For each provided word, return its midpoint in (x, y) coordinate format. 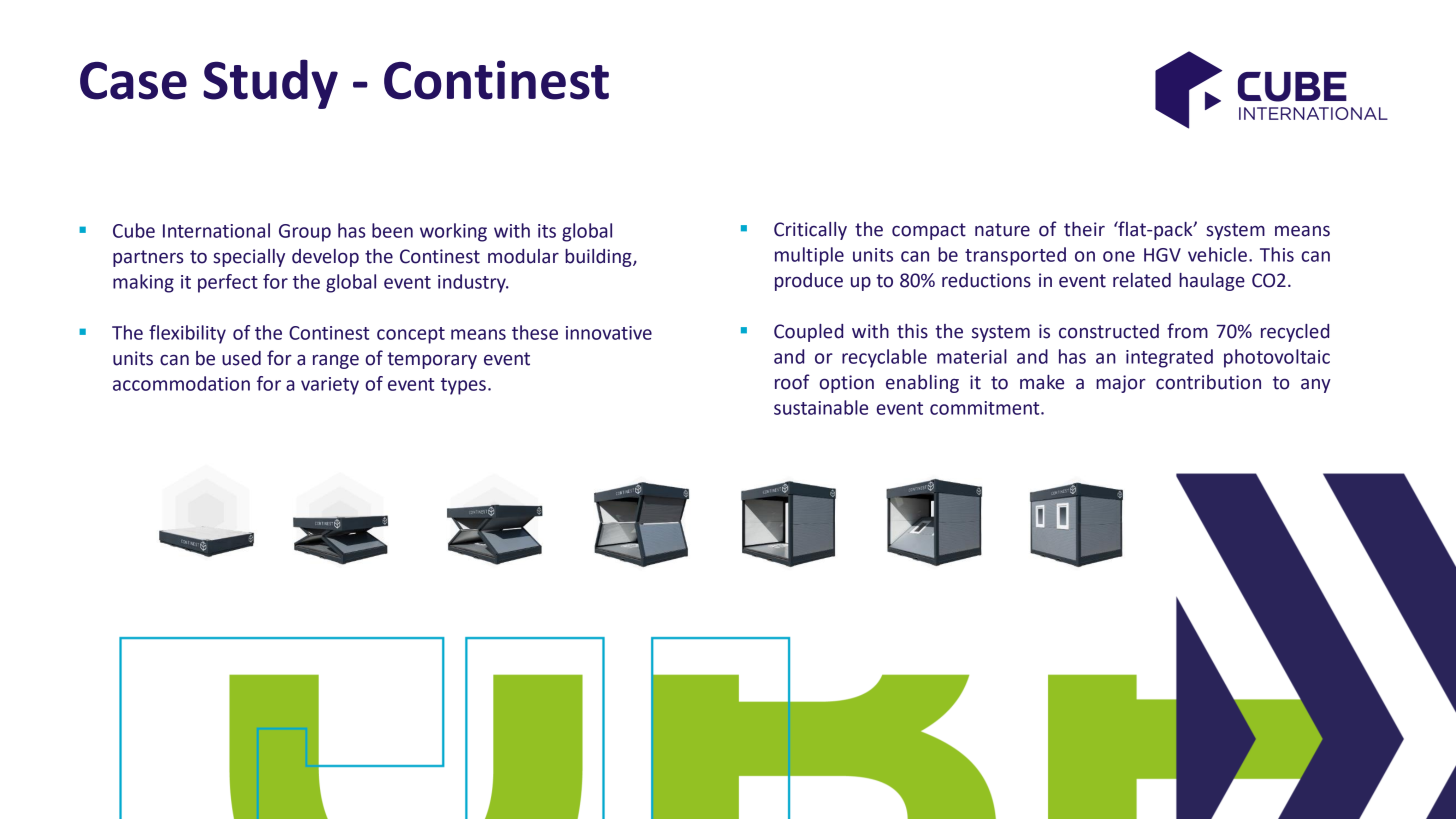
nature (1002, 230)
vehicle (1217, 254)
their (1084, 229)
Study (270, 84)
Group (305, 233)
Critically (810, 231)
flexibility (187, 334)
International (216, 230)
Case (133, 81)
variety (330, 386)
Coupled (808, 333)
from (1187, 331)
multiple (809, 256)
